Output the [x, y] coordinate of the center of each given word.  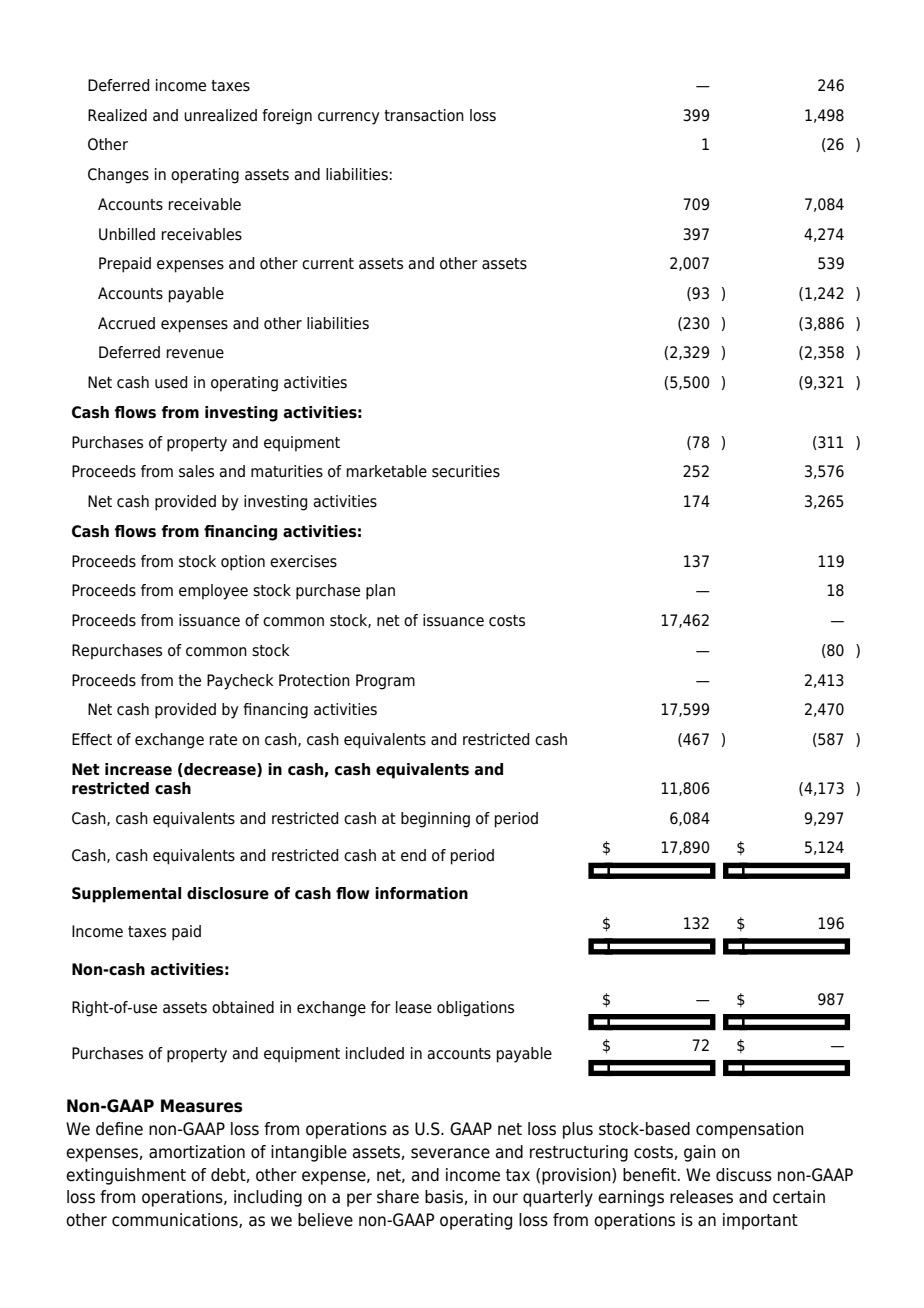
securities [466, 471]
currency [348, 118]
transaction [424, 115]
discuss [744, 1175]
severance [450, 1153]
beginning [435, 820]
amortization [197, 1152]
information [421, 893]
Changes [118, 176]
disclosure [228, 893]
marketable [387, 471]
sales [196, 471]
